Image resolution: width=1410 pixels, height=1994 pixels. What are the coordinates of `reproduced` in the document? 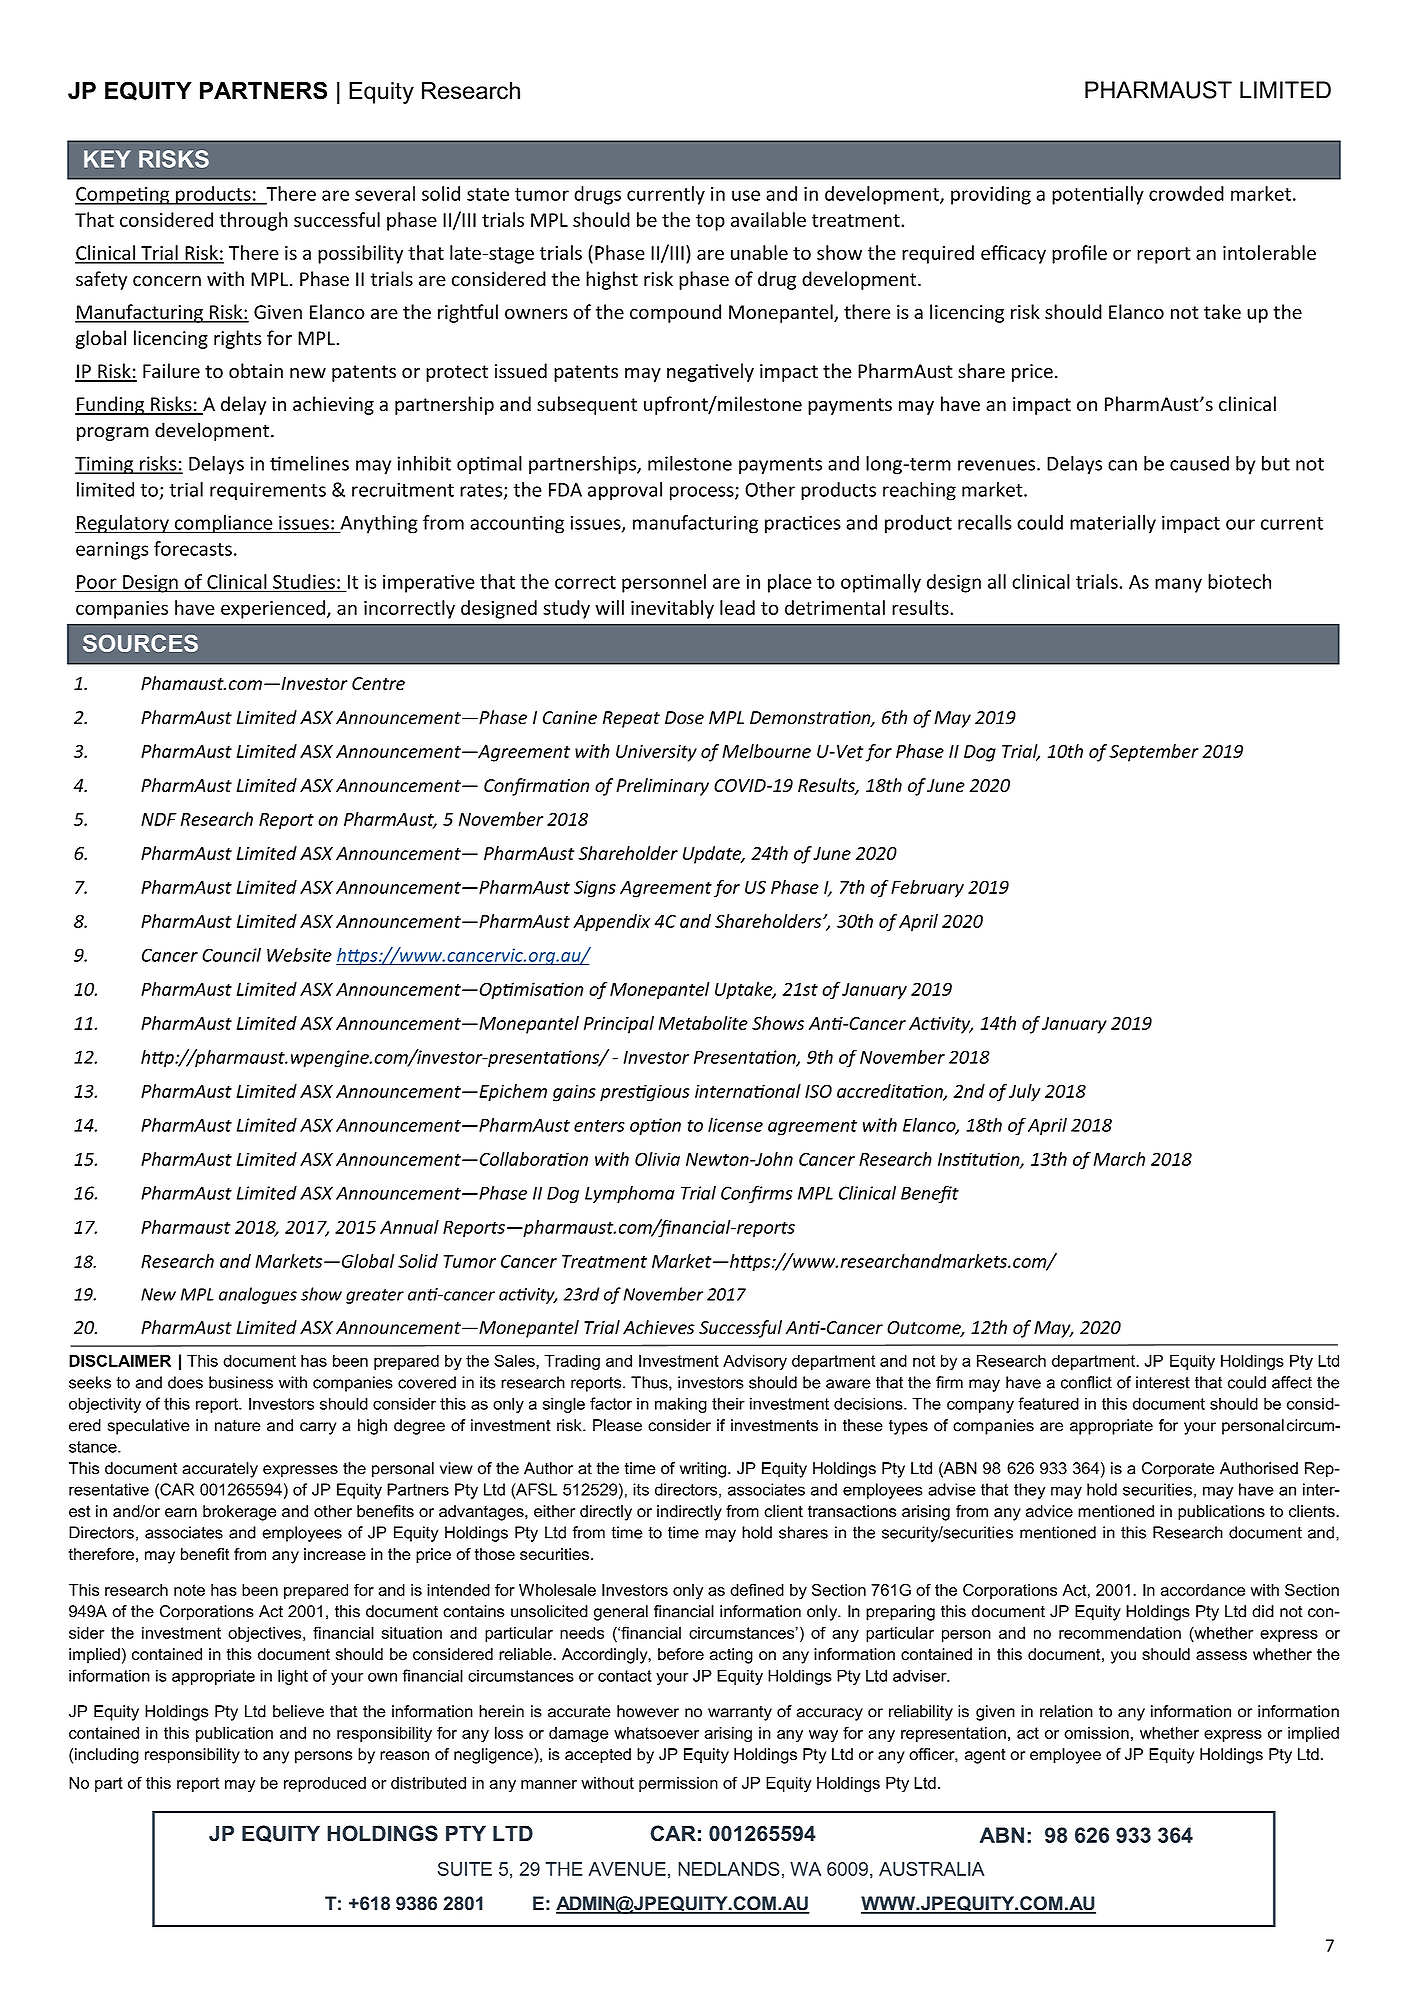 It's located at (325, 1784).
